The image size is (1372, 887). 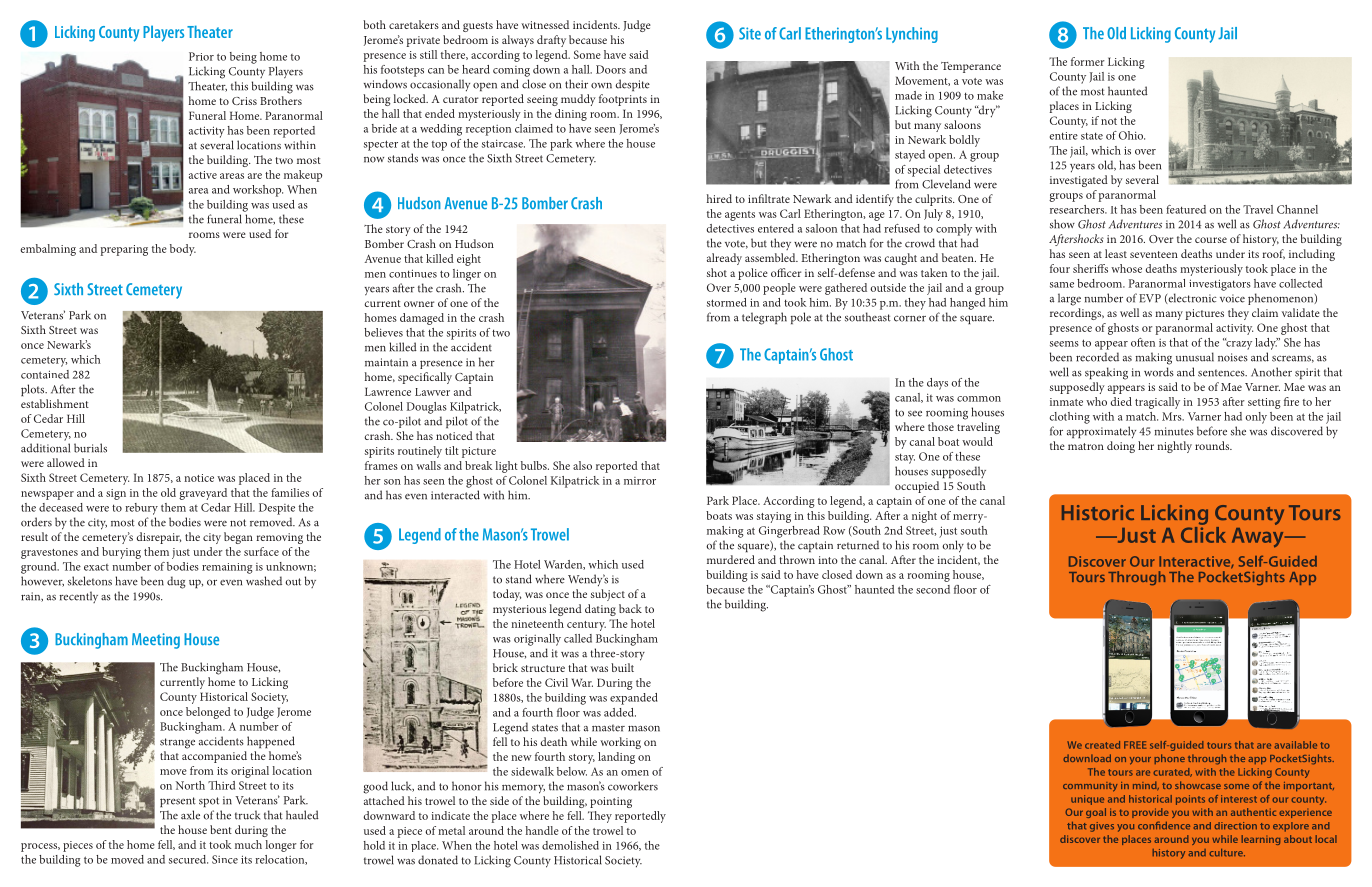 What do you see at coordinates (570, 845) in the page?
I see `demolished` at bounding box center [570, 845].
